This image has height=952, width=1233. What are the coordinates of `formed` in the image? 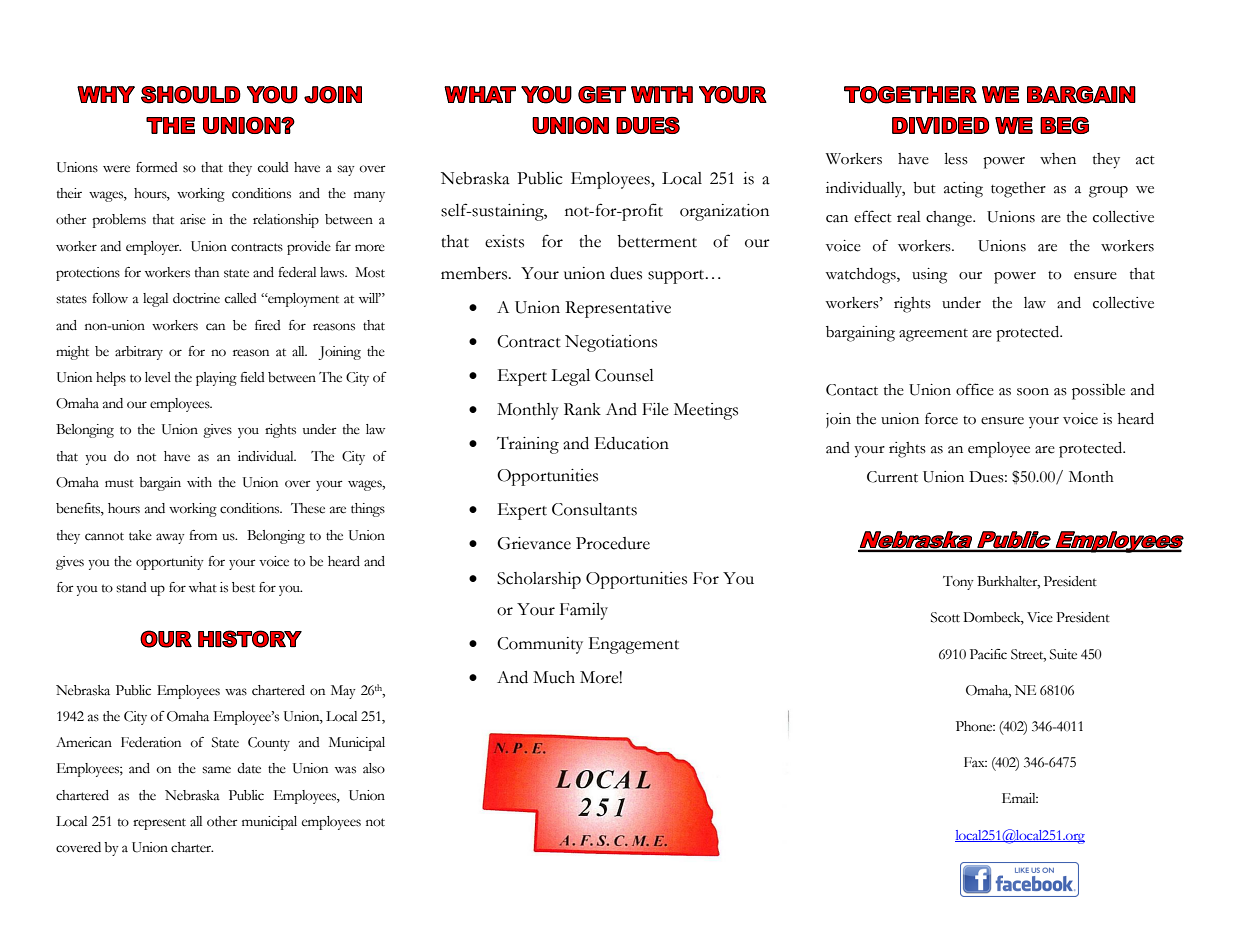 It's located at (157, 167).
